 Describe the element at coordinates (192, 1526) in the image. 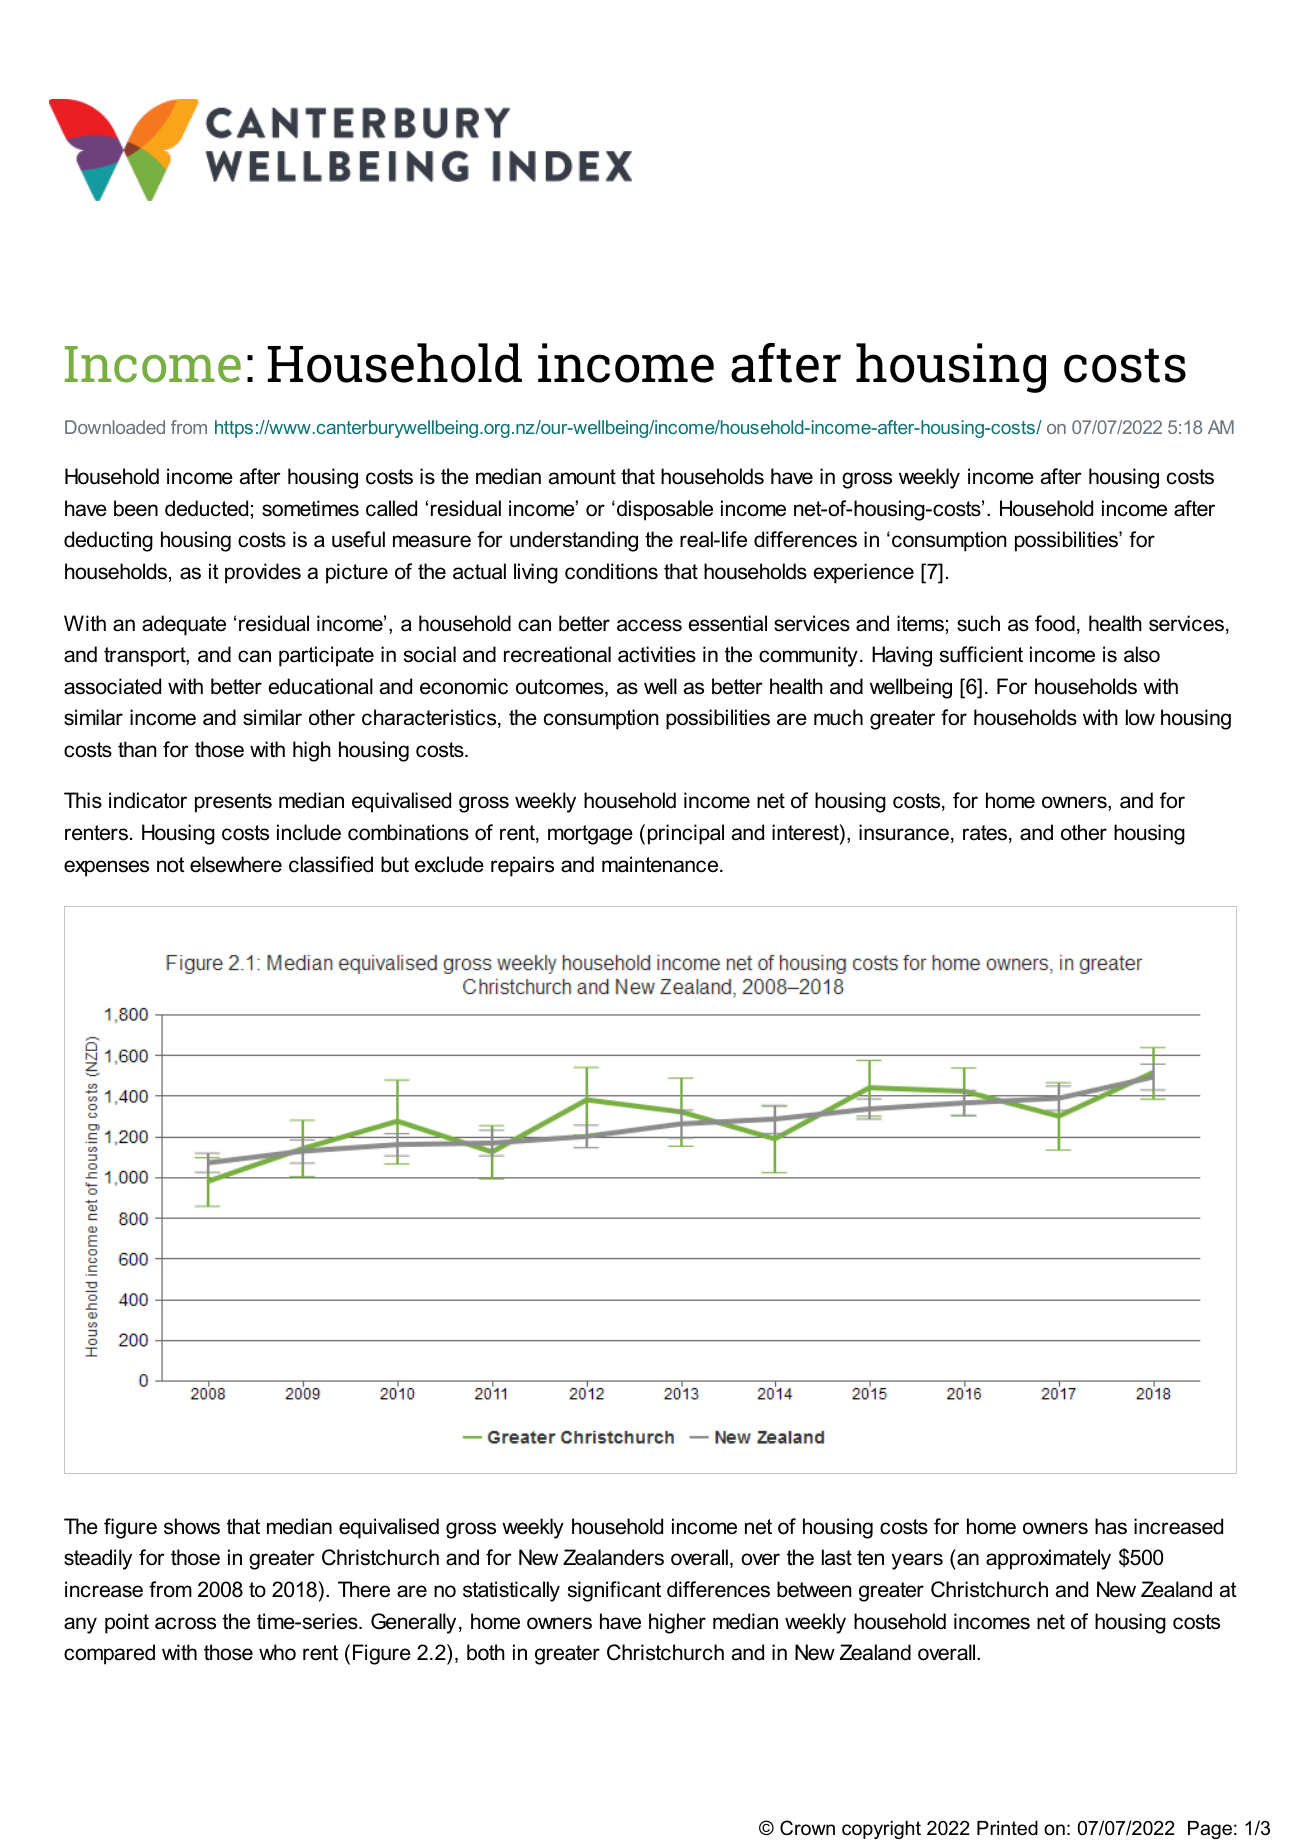

I see `shows` at that location.
